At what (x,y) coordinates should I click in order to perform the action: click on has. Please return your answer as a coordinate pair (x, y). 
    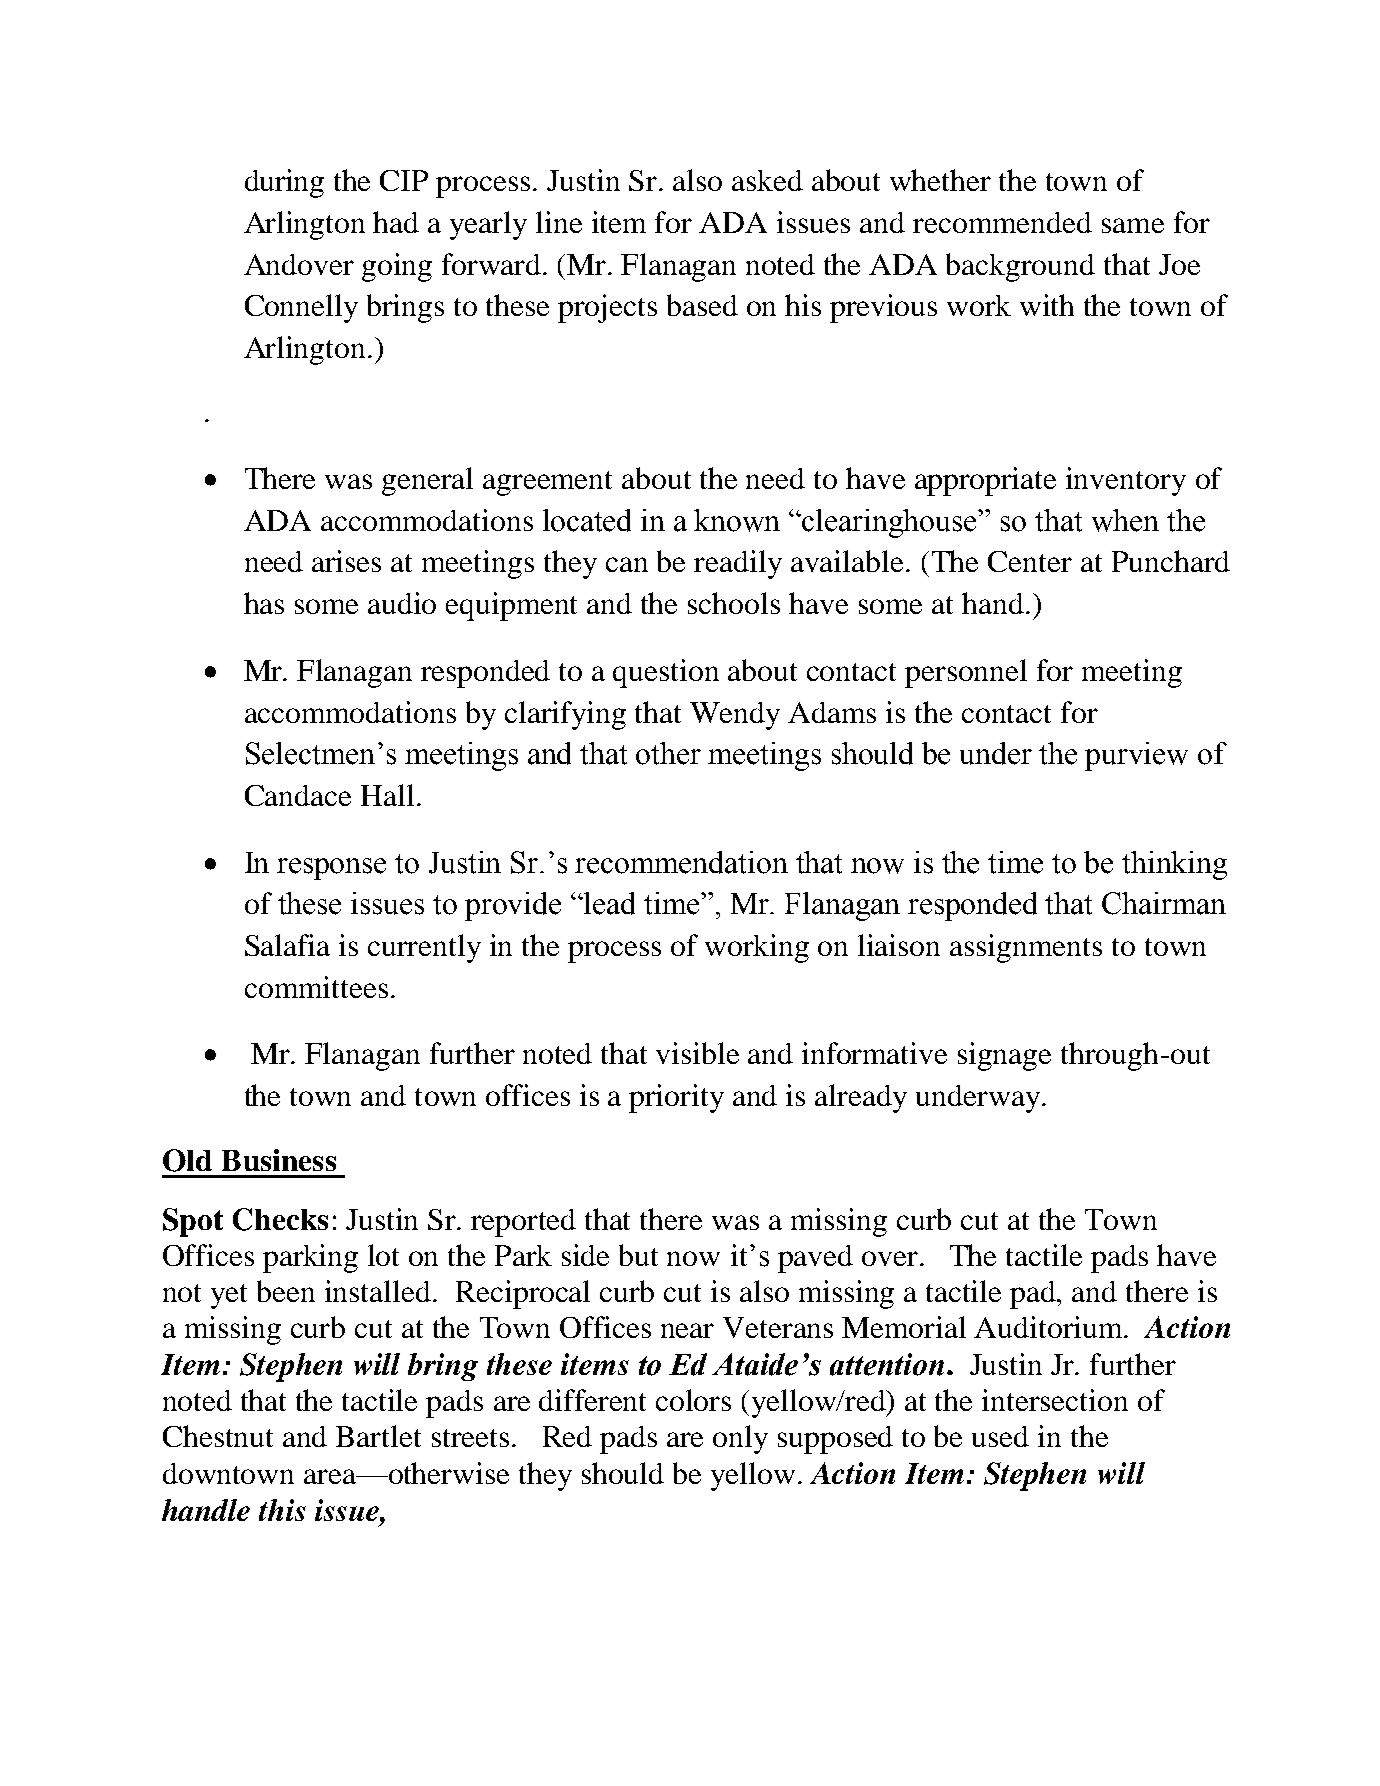
    Looking at the image, I should click on (264, 603).
